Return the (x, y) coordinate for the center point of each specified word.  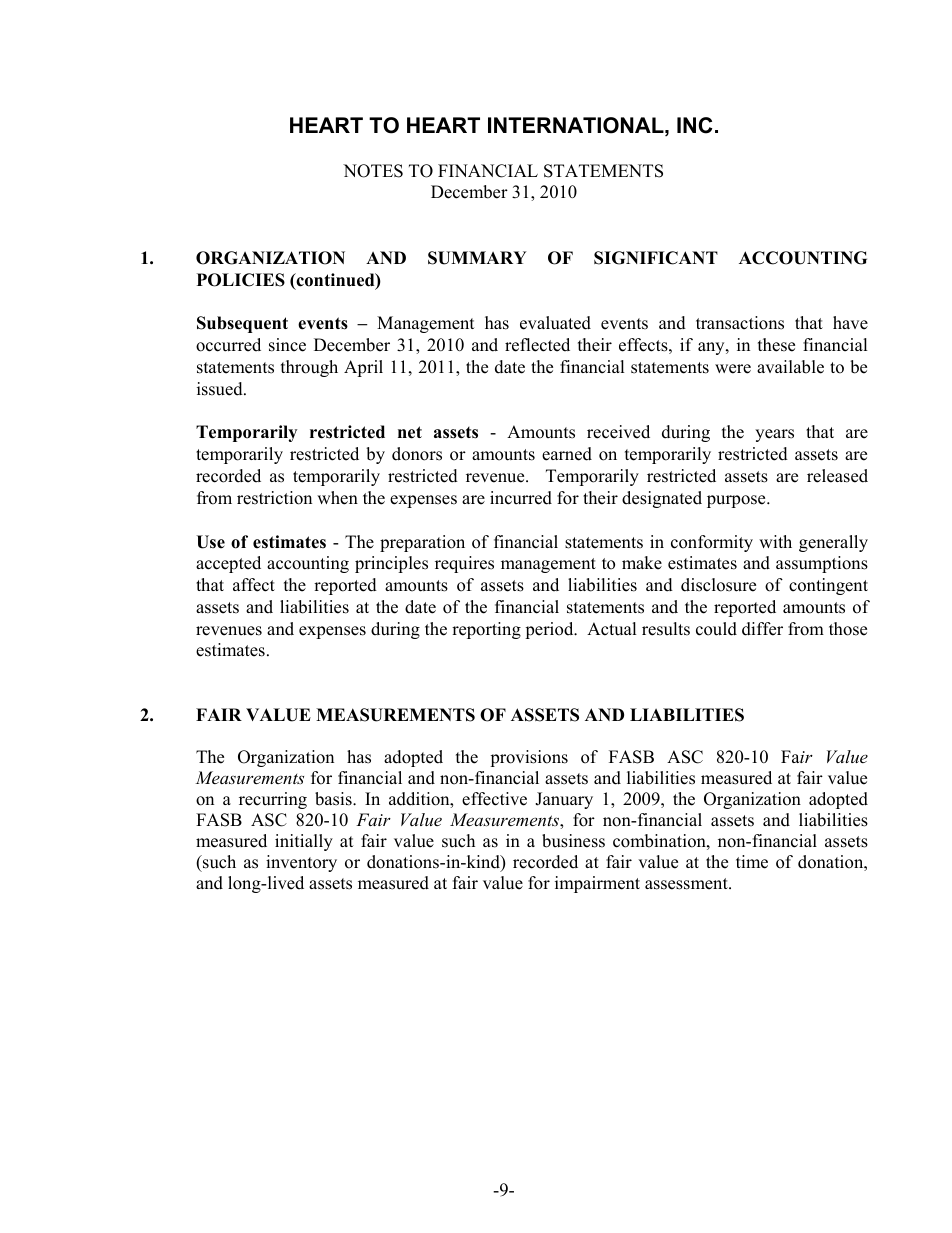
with (775, 541)
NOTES (373, 171)
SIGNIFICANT (656, 258)
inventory (301, 863)
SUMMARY (477, 258)
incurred (521, 498)
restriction (274, 498)
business (573, 841)
